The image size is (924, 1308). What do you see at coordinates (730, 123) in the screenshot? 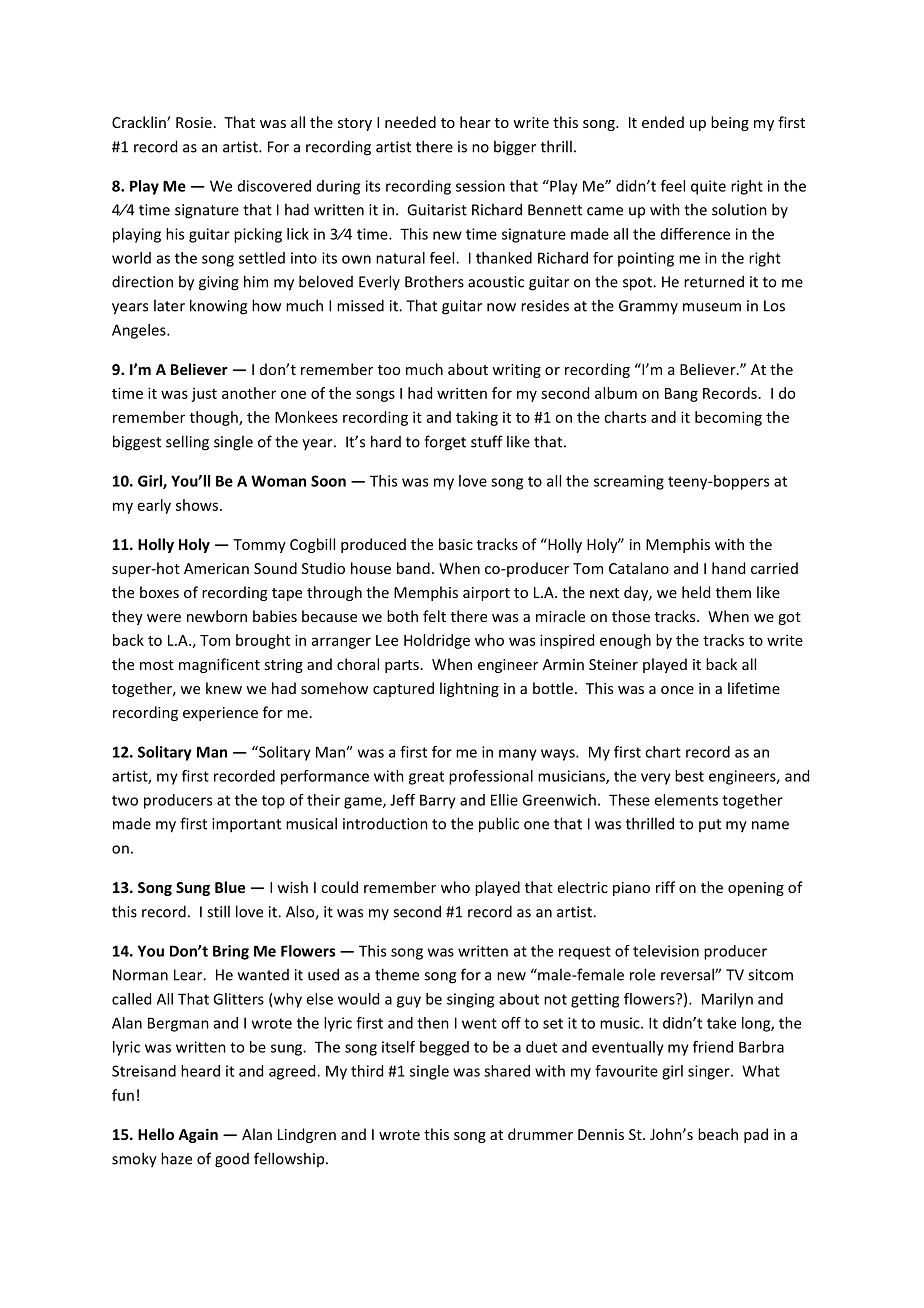
I see `being` at bounding box center [730, 123].
